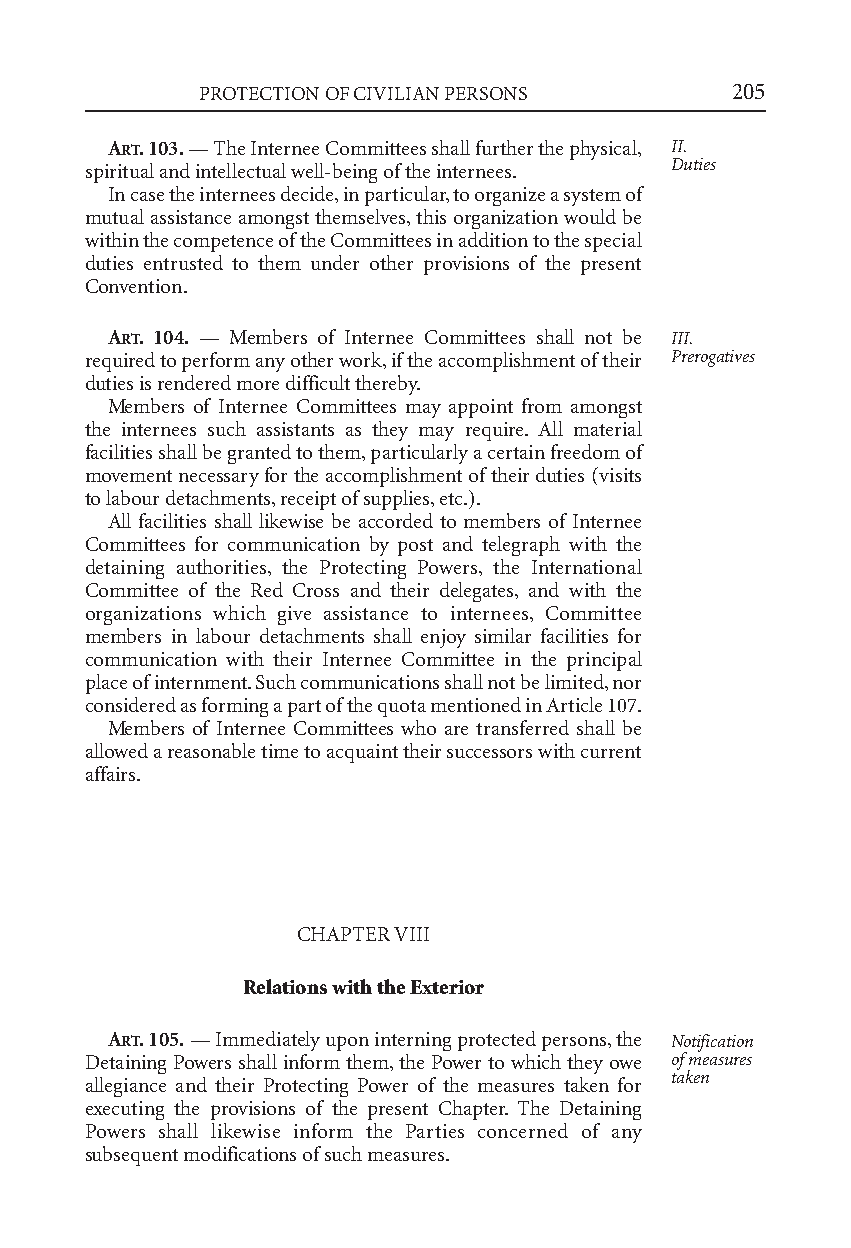  I want to click on executing, so click(125, 1110).
